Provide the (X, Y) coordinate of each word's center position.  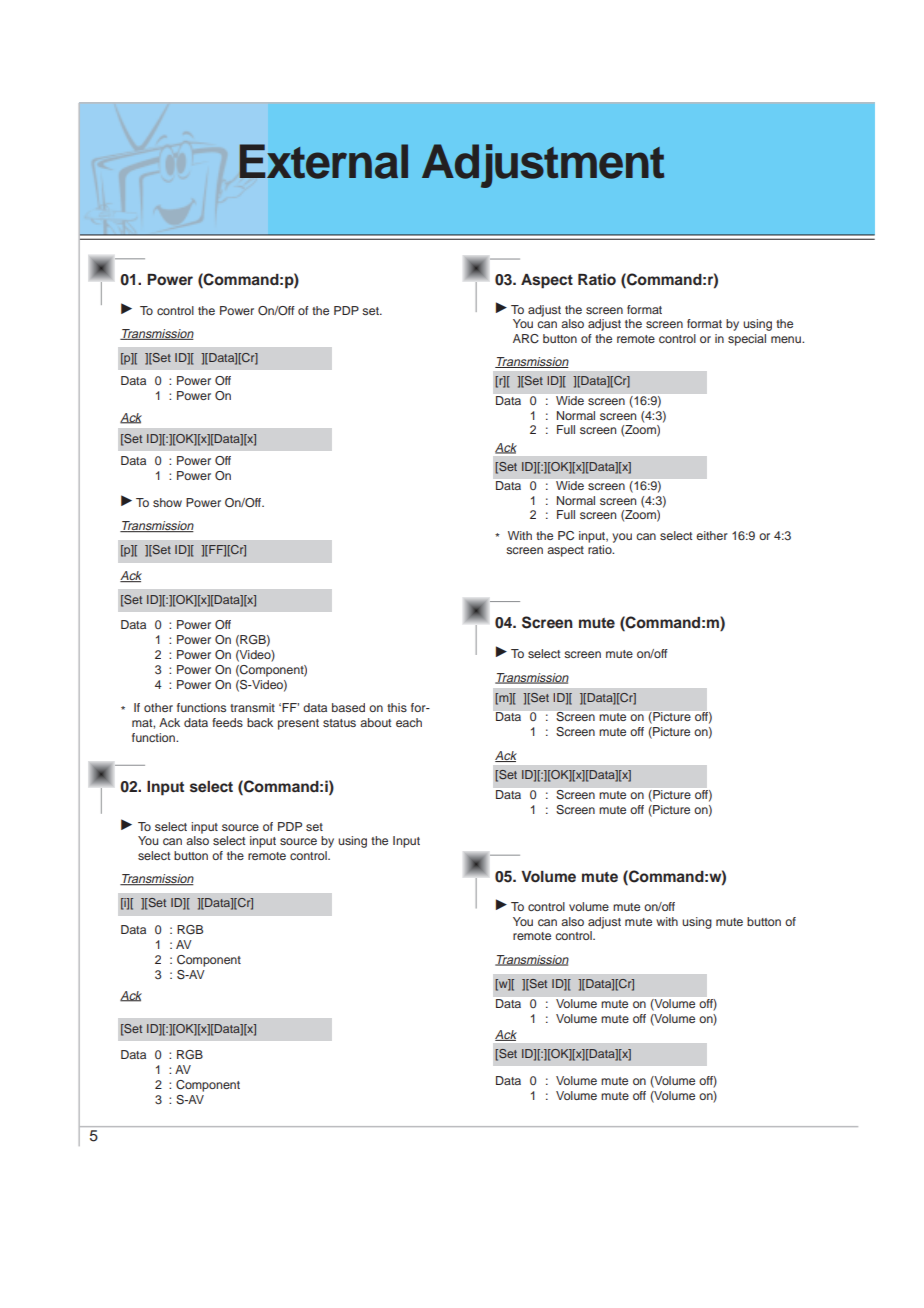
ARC (526, 339)
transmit (252, 707)
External (324, 161)
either (712, 535)
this (397, 707)
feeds (227, 722)
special (747, 340)
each (409, 722)
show (167, 502)
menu (787, 339)
